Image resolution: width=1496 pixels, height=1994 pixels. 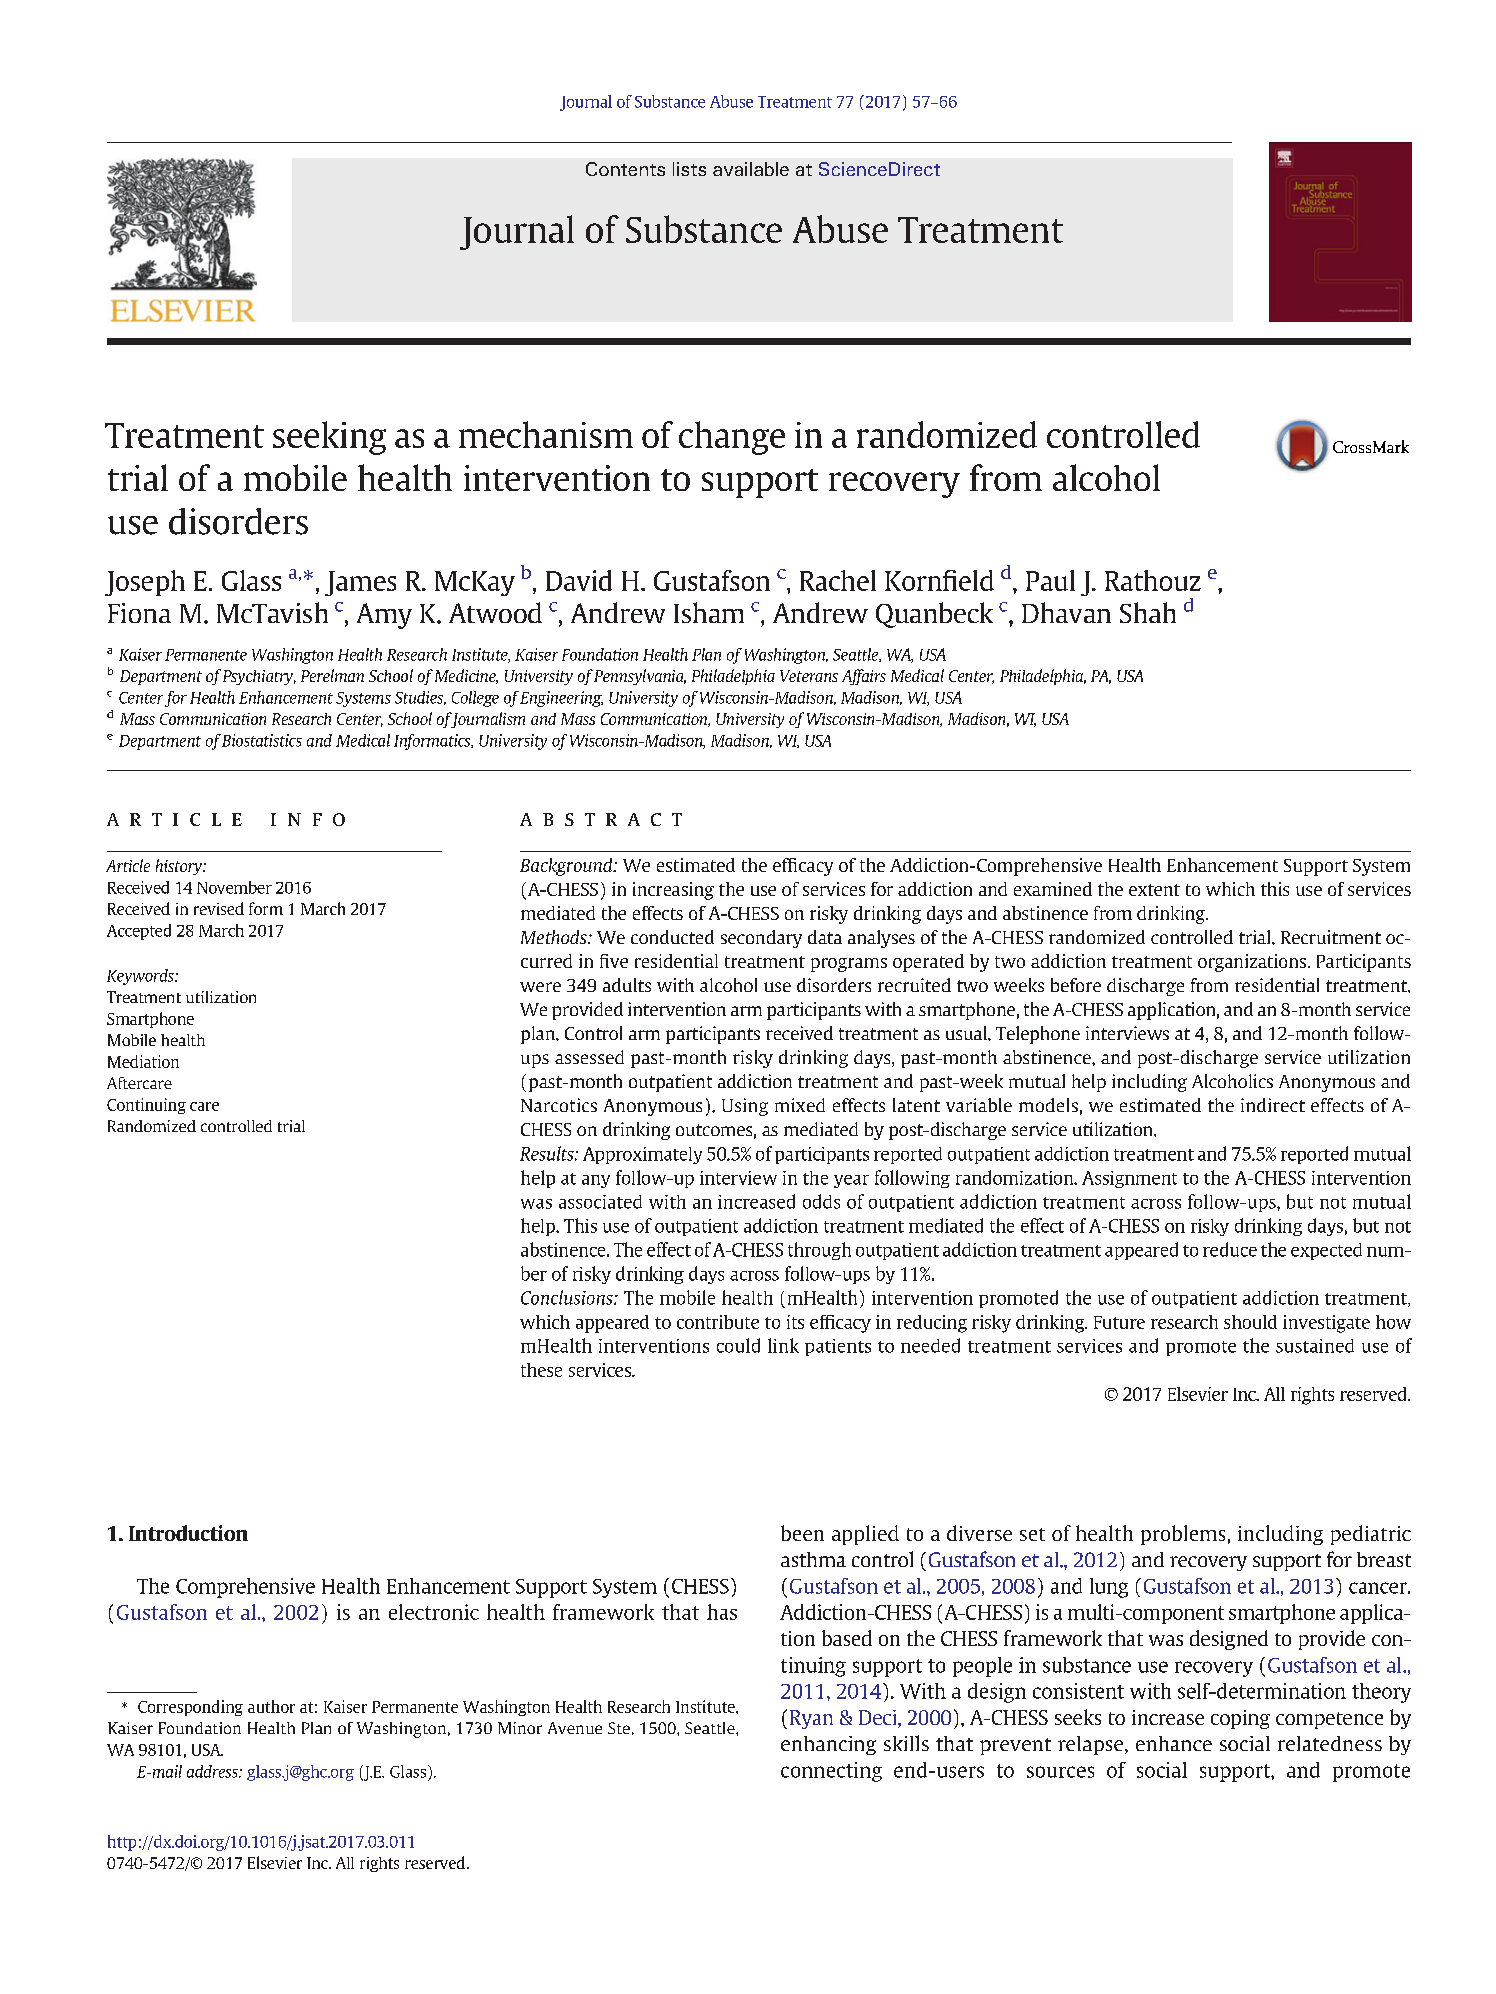 I want to click on secondary, so click(x=761, y=939).
